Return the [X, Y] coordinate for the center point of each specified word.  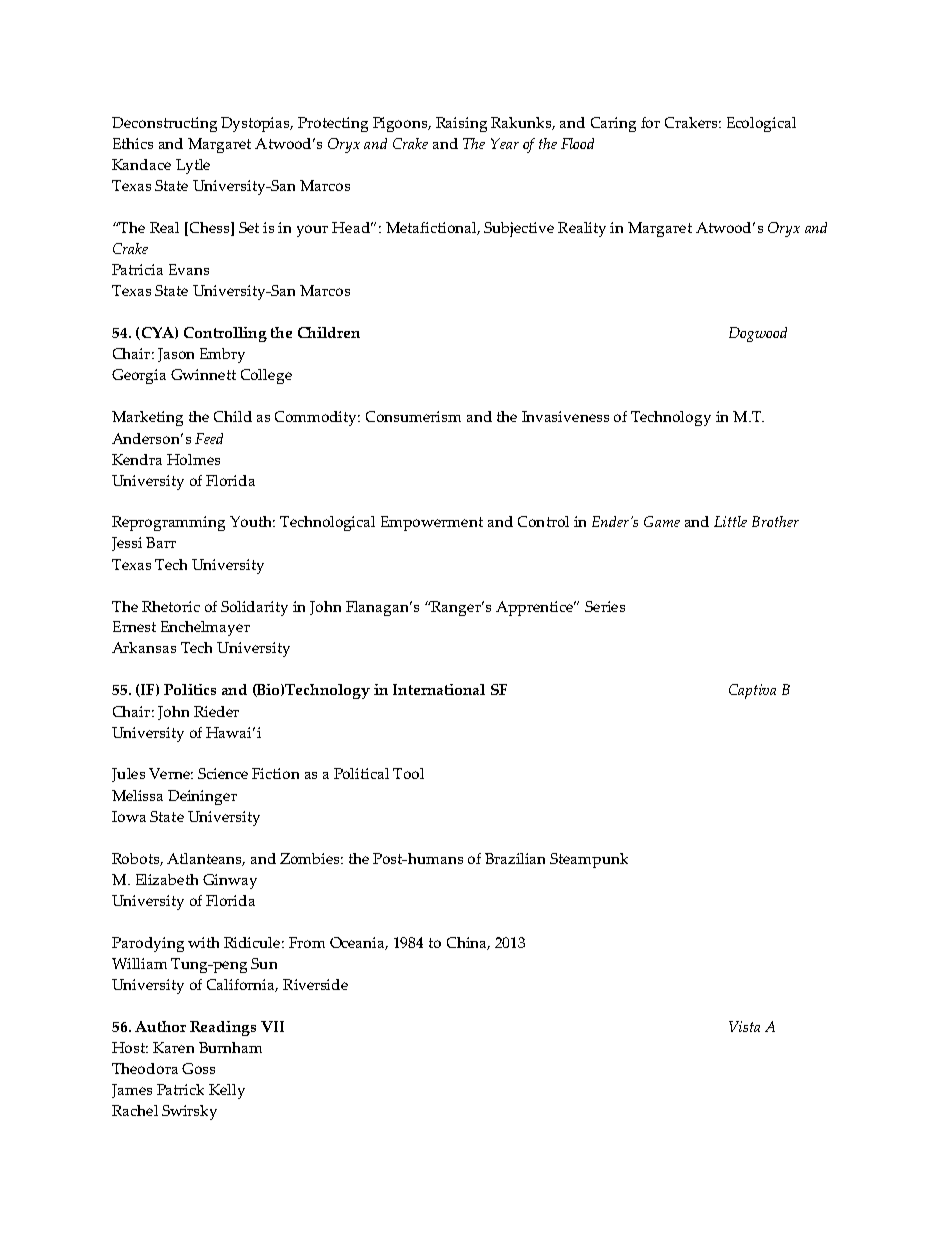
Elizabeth [167, 879]
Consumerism [413, 416]
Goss [198, 1068]
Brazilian [515, 858]
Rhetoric [171, 606]
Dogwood [758, 334]
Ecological [761, 124]
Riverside [315, 984]
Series [605, 606]
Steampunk [589, 860]
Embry [222, 355]
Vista [744, 1026]
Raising [461, 124]
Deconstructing [164, 124]
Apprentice [535, 608]
